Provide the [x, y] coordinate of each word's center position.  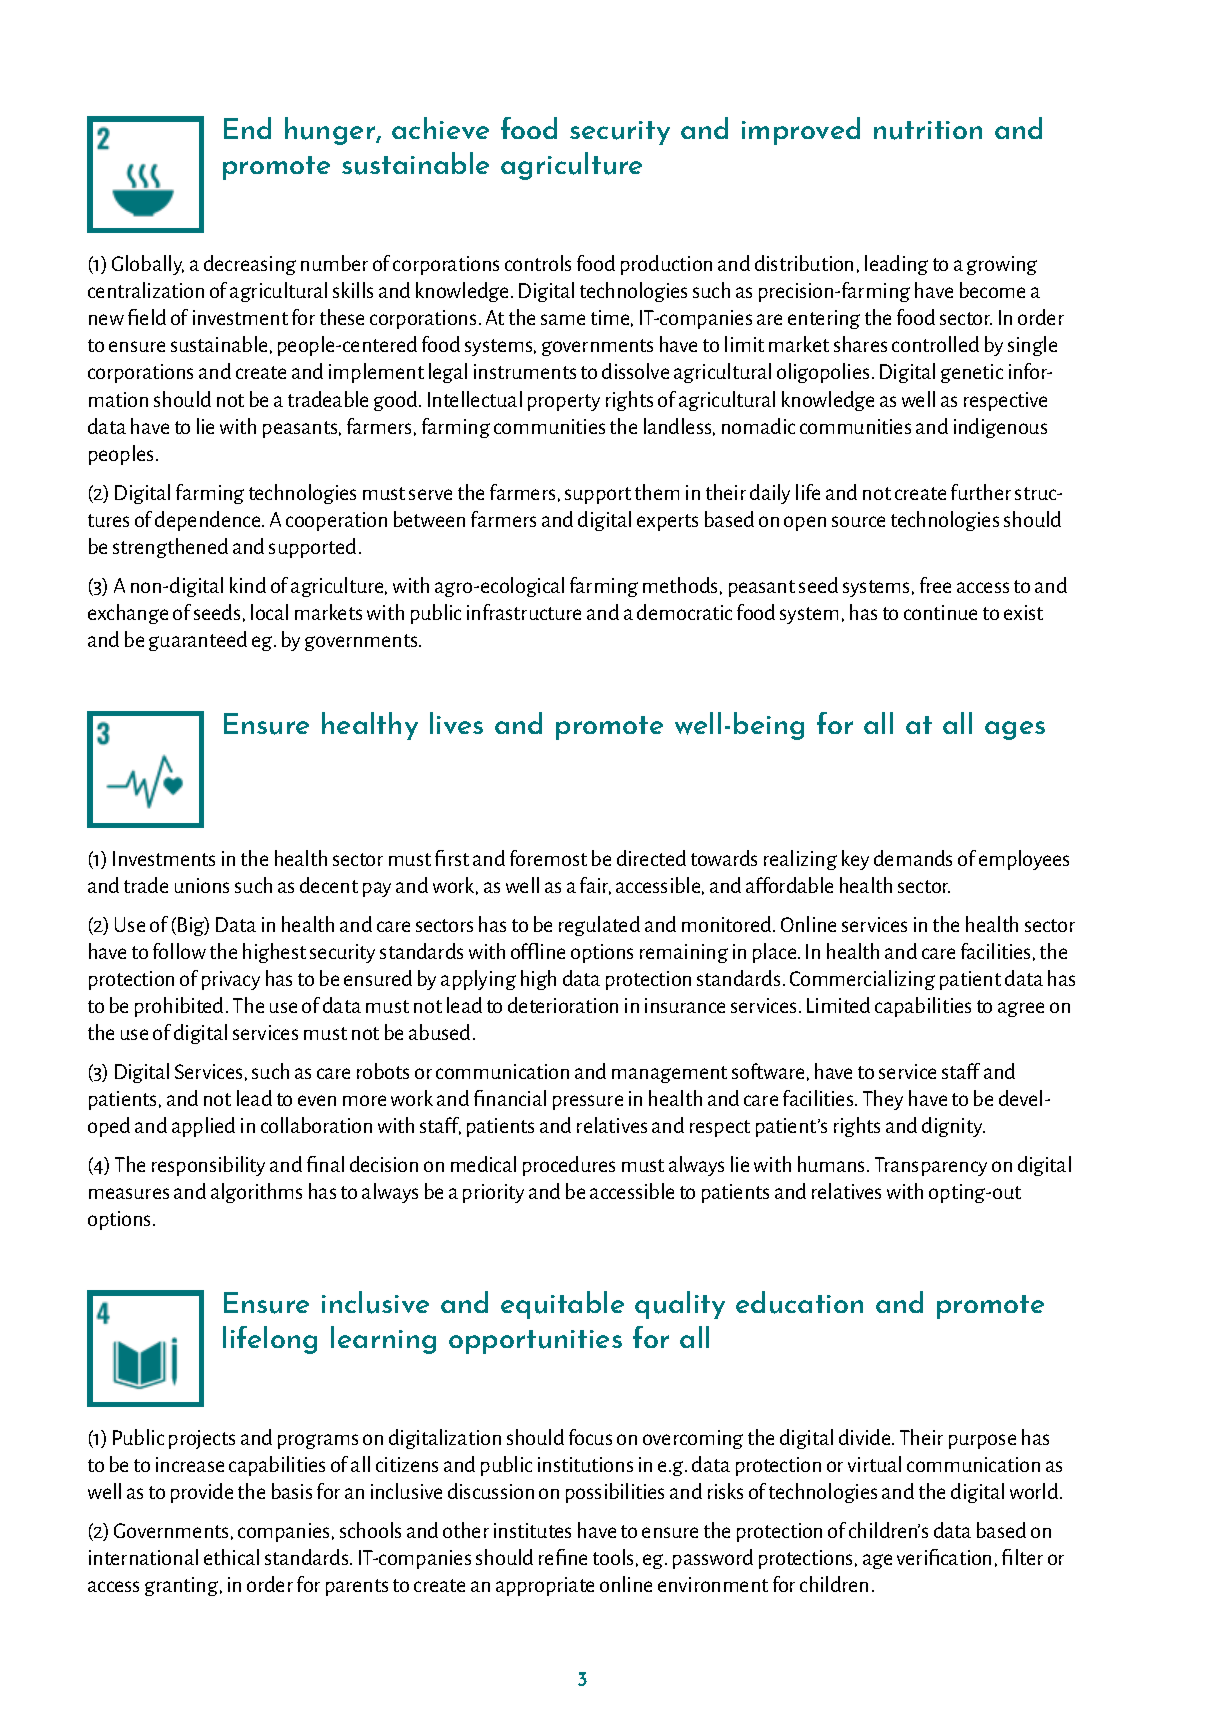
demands [913, 858]
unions [202, 885]
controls [538, 263]
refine [563, 1557]
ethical [231, 1557]
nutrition [928, 130]
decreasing [250, 265]
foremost [548, 858]
